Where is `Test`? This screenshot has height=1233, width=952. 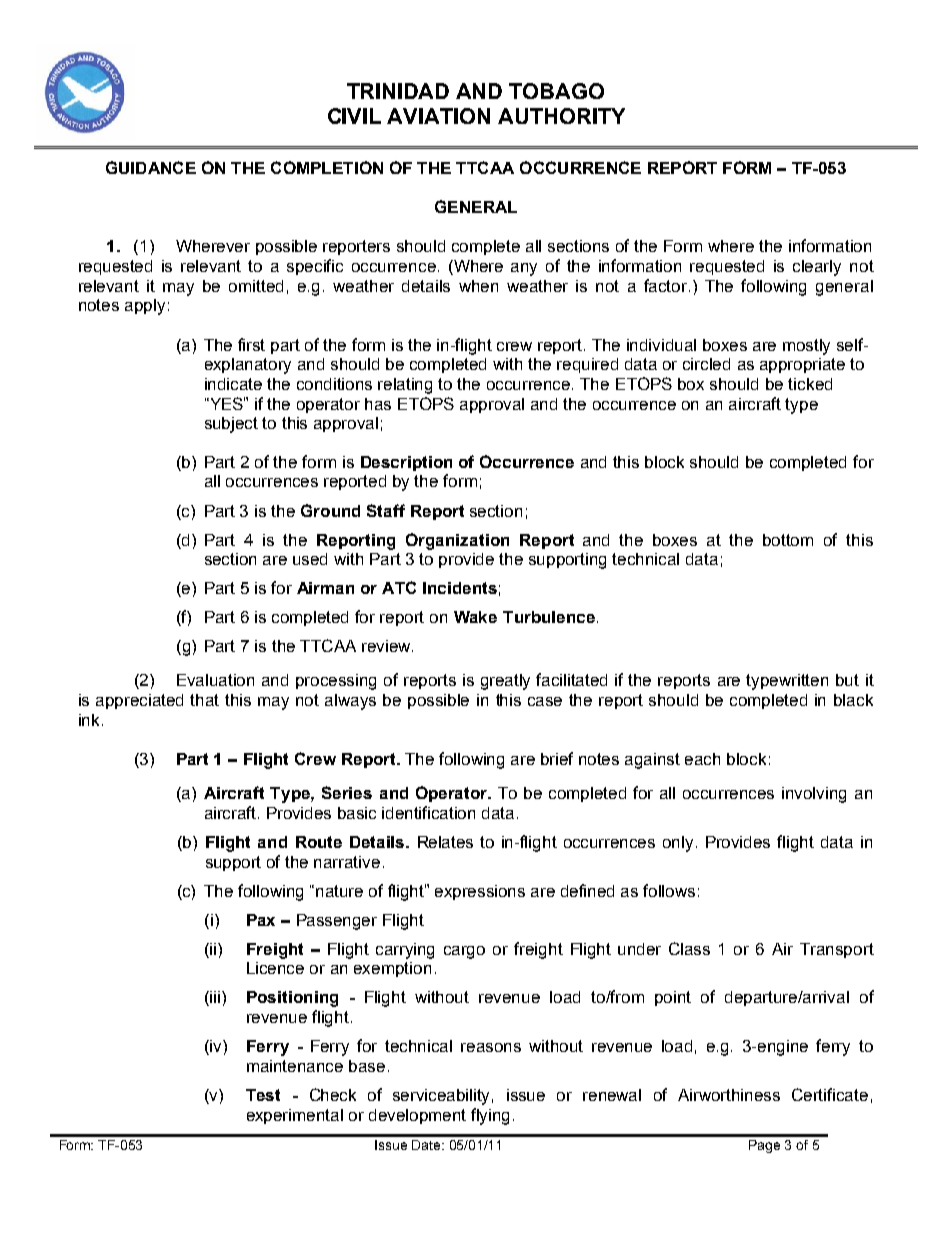
Test is located at coordinates (263, 1095).
